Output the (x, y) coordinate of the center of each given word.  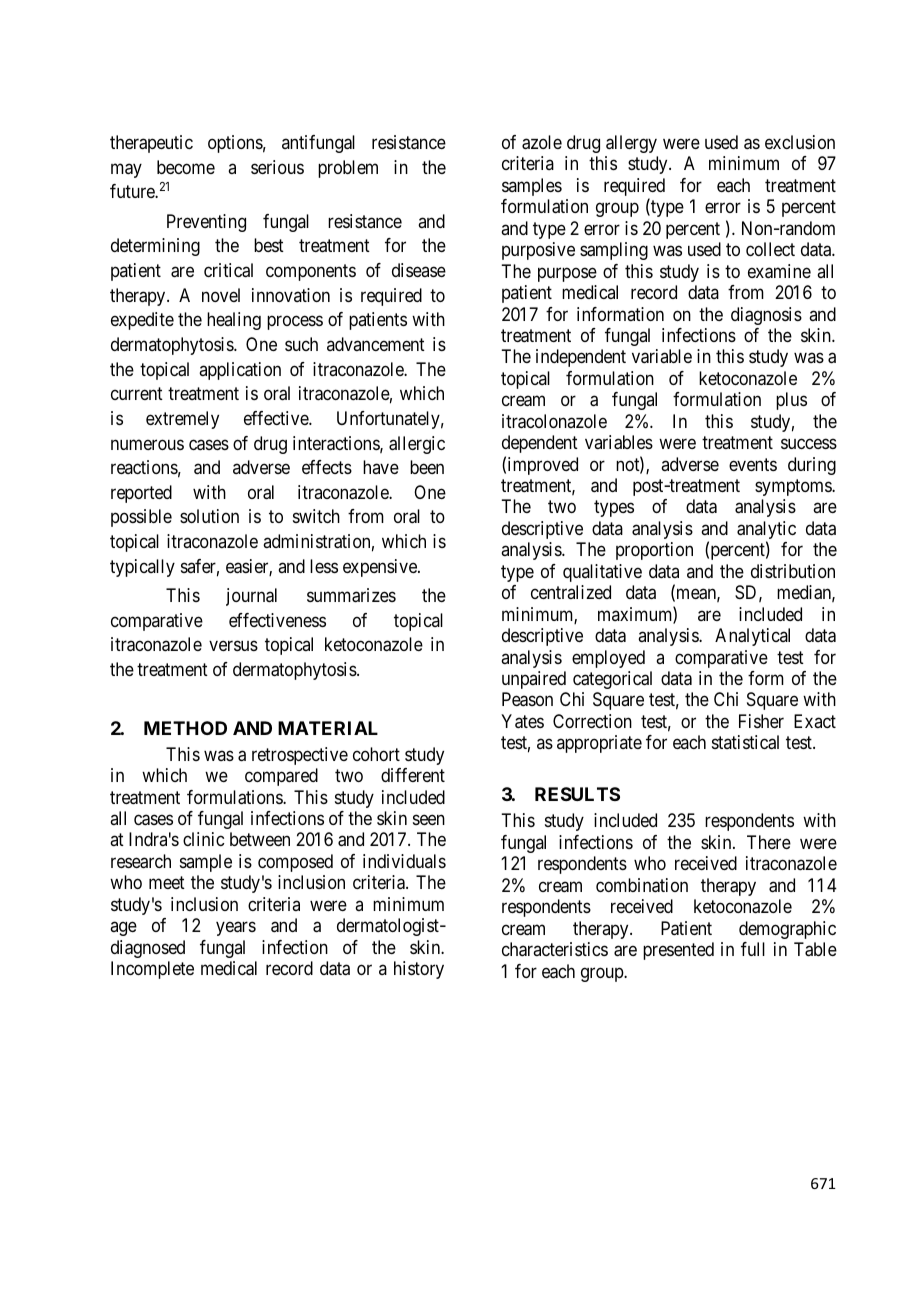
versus (233, 646)
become (186, 167)
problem (348, 169)
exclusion (800, 142)
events (753, 464)
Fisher (761, 721)
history (419, 970)
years (236, 929)
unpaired (534, 680)
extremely (182, 420)
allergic (417, 445)
